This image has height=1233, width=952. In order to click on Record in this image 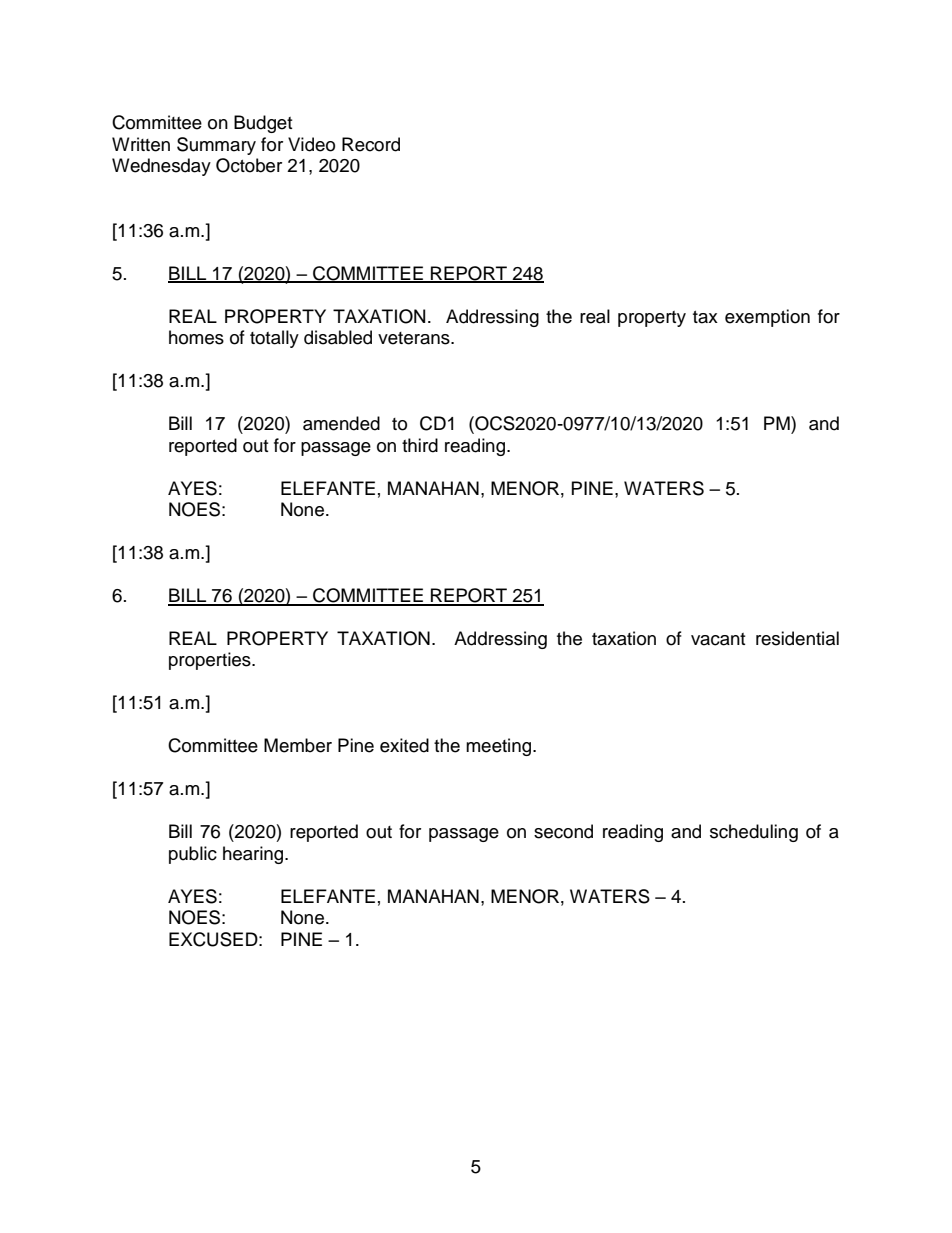, I will do `click(371, 144)`.
